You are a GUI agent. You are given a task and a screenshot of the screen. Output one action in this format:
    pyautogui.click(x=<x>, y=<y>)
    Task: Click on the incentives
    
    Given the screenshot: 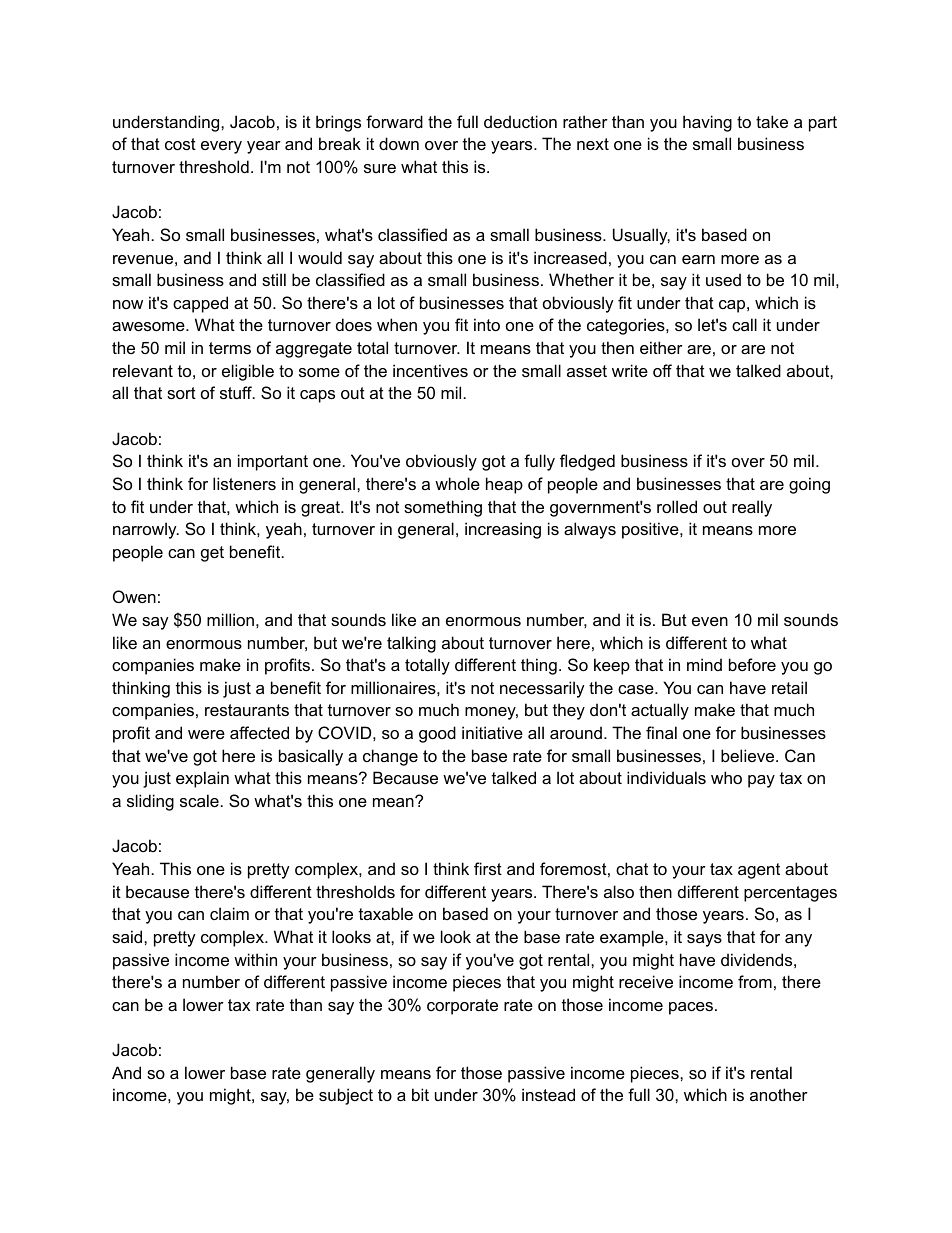 What is the action you would take?
    pyautogui.click(x=430, y=370)
